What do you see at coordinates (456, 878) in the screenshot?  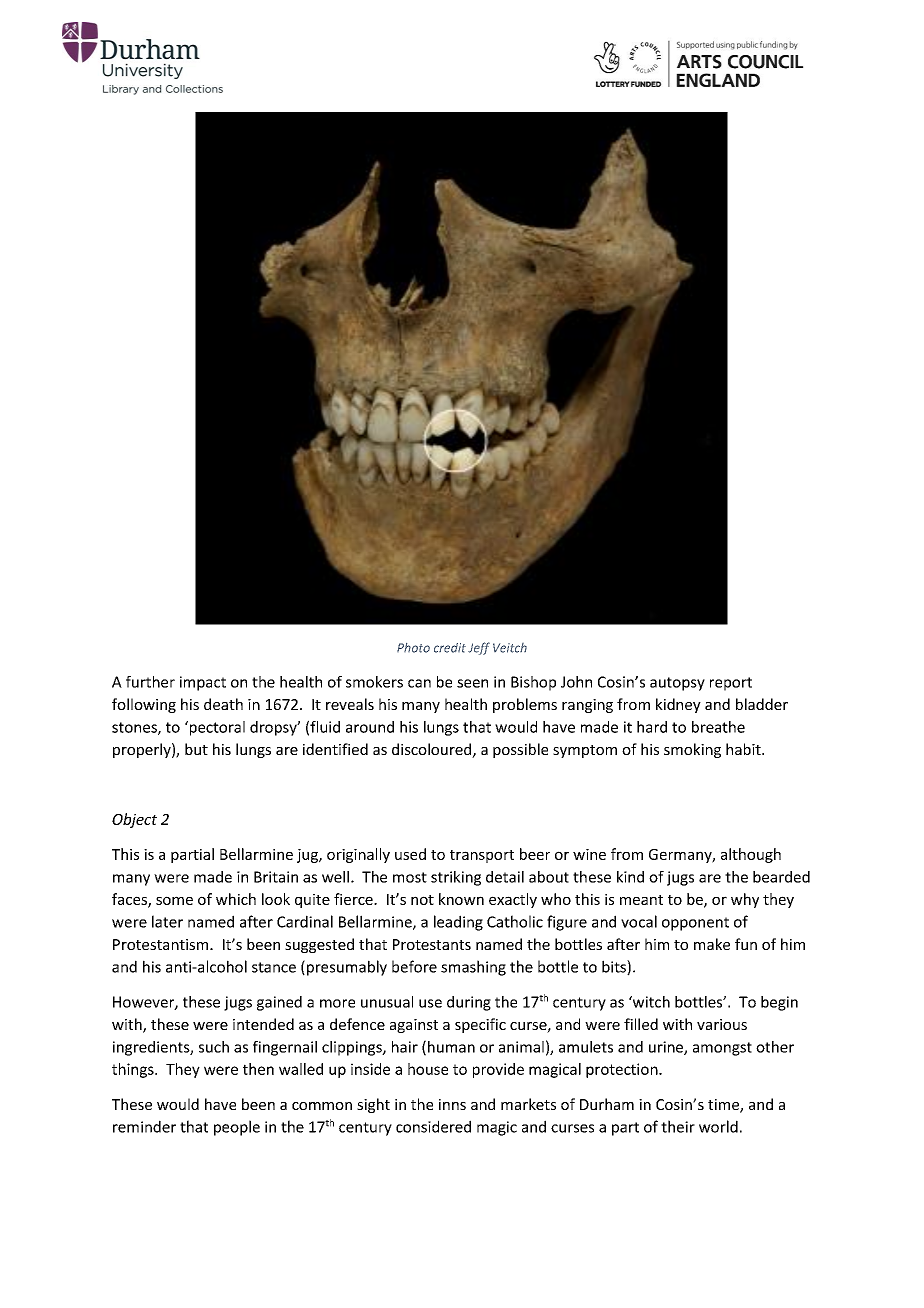 I see `striking` at bounding box center [456, 878].
